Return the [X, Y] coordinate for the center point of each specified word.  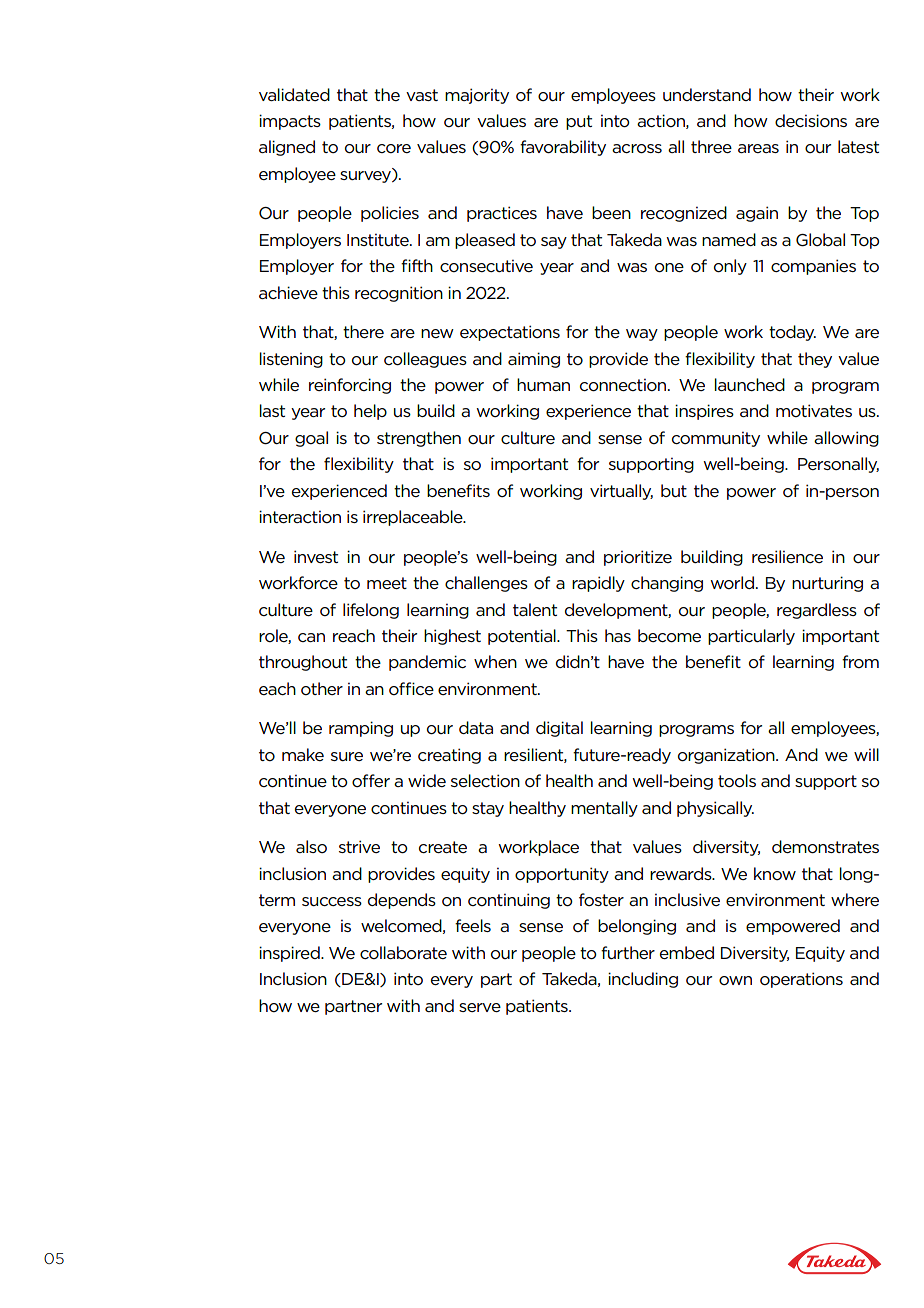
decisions [811, 120]
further [628, 952]
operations [801, 980]
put [579, 122]
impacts [290, 122]
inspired [290, 954]
